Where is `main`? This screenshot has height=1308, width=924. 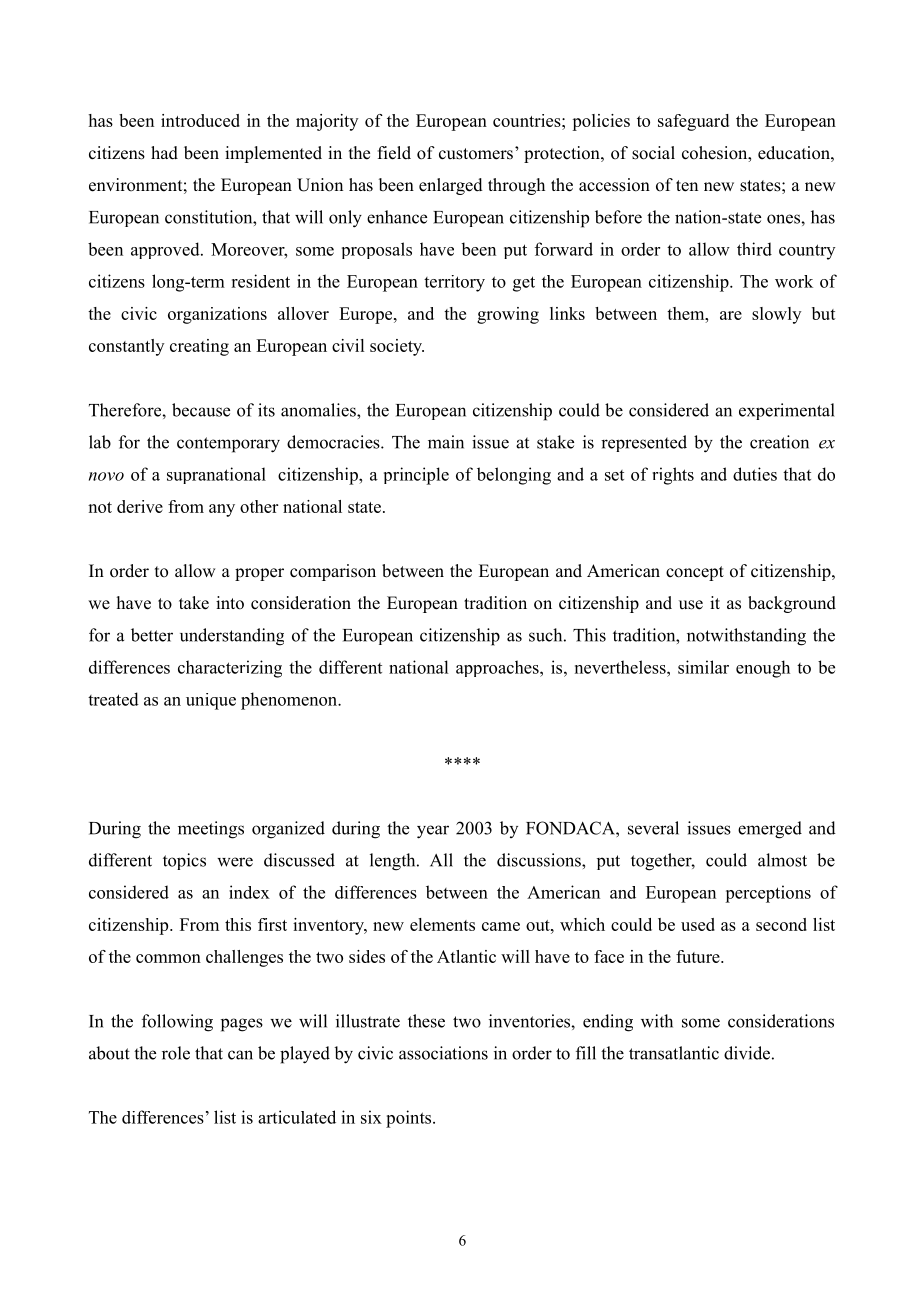 main is located at coordinates (446, 442).
